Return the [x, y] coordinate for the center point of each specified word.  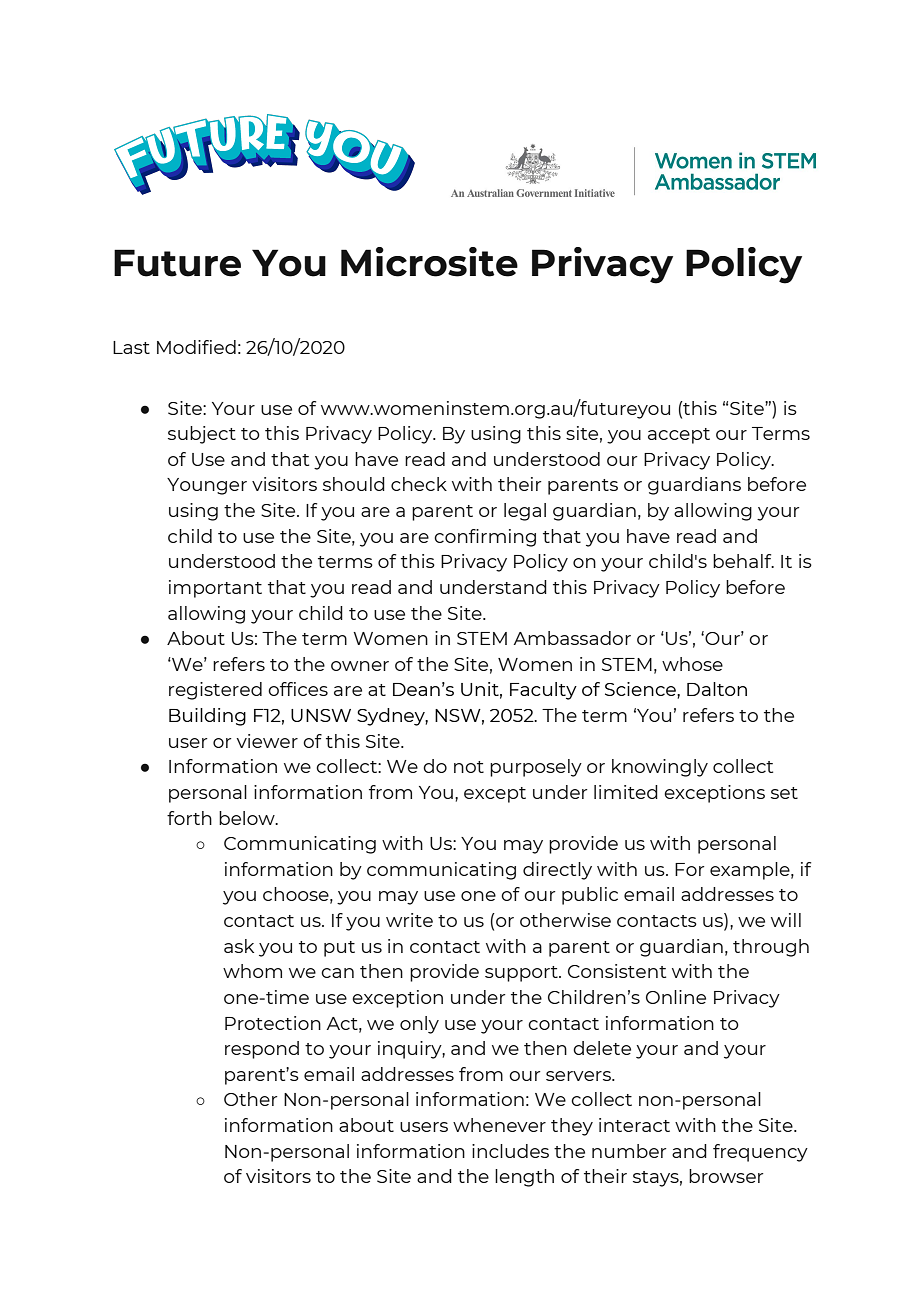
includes [510, 1151]
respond [262, 1050]
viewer [267, 741]
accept [679, 436]
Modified [196, 347]
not [469, 767]
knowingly [660, 768]
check [419, 484]
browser [726, 1176]
